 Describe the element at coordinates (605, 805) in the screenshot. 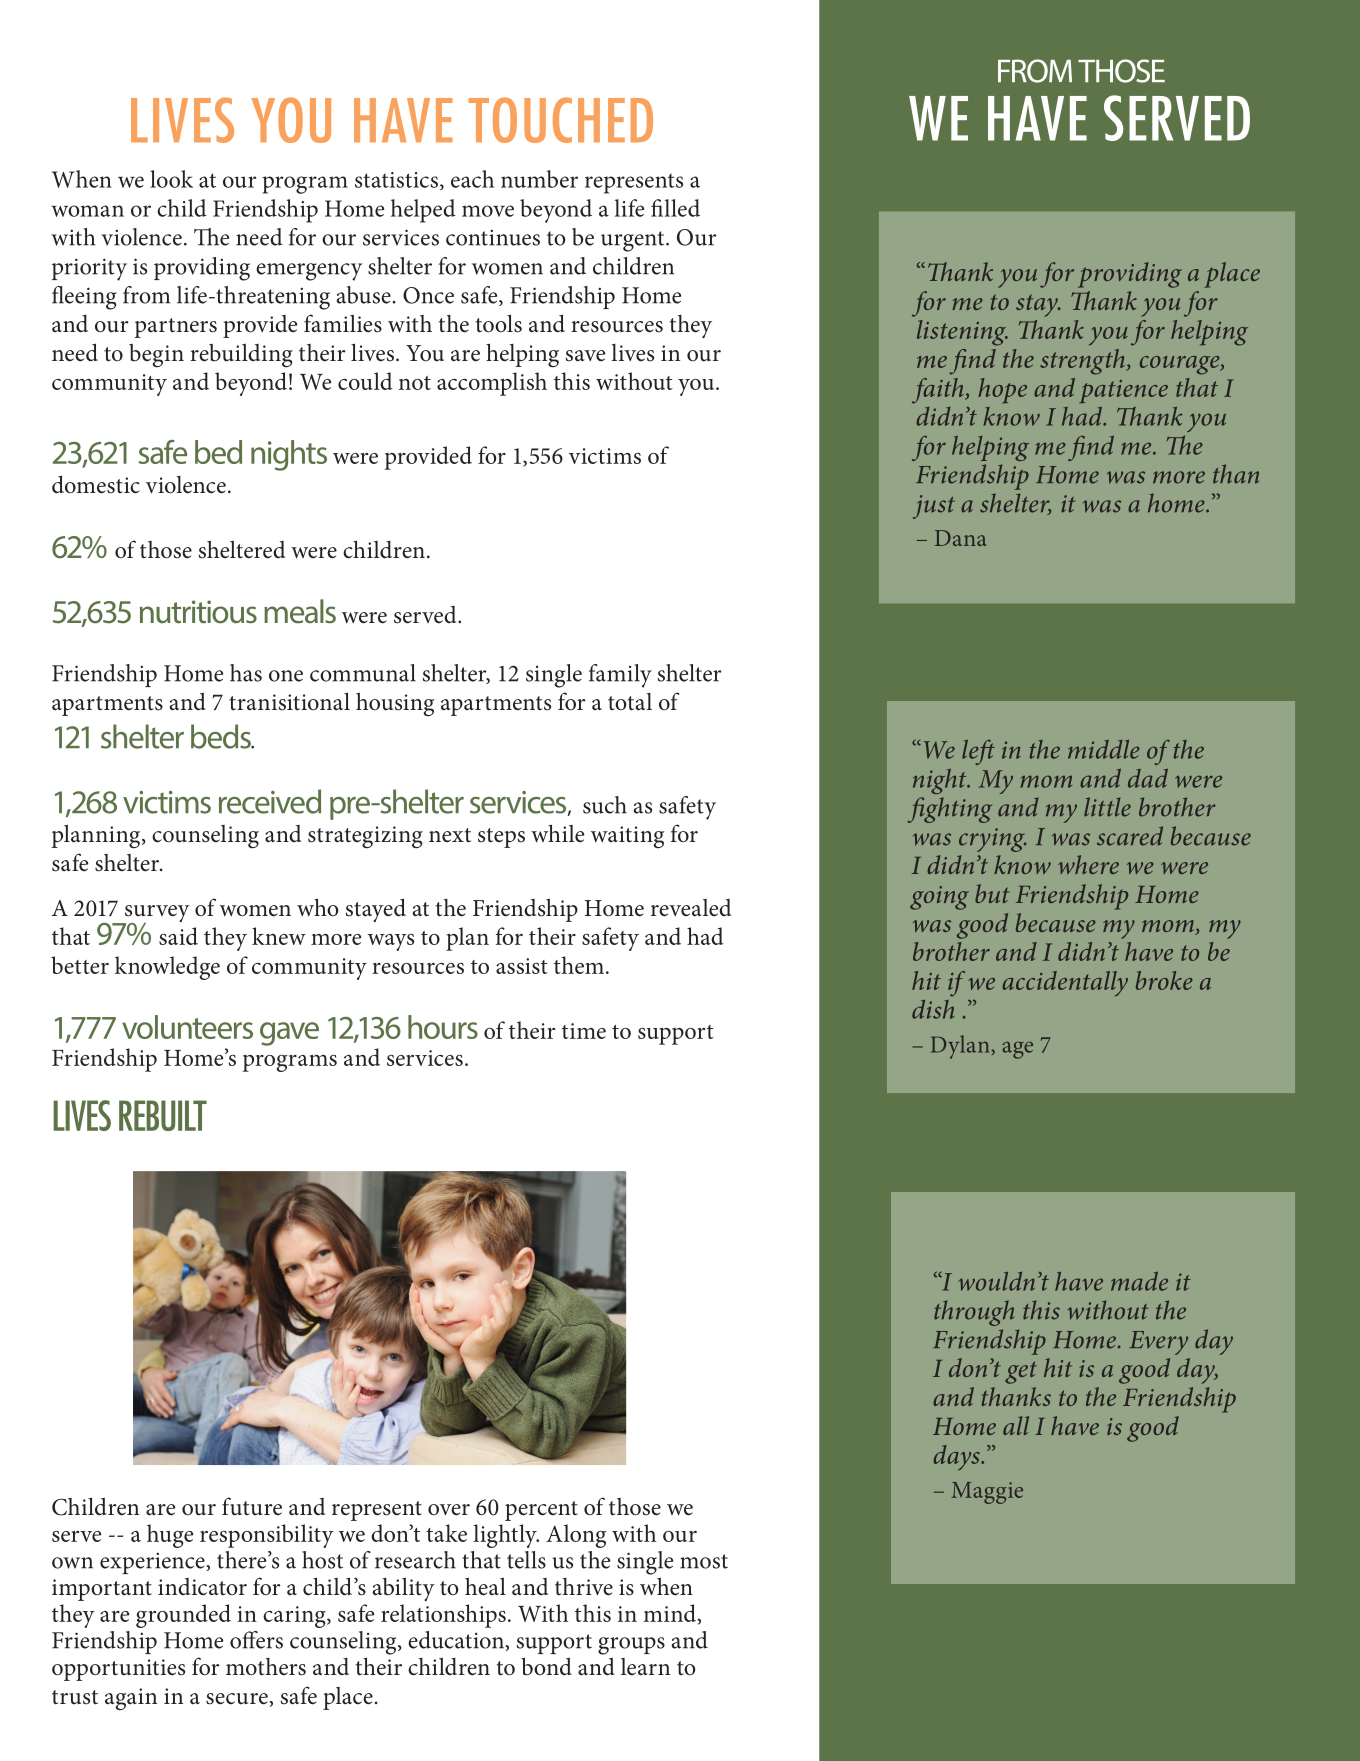

I see `such` at that location.
